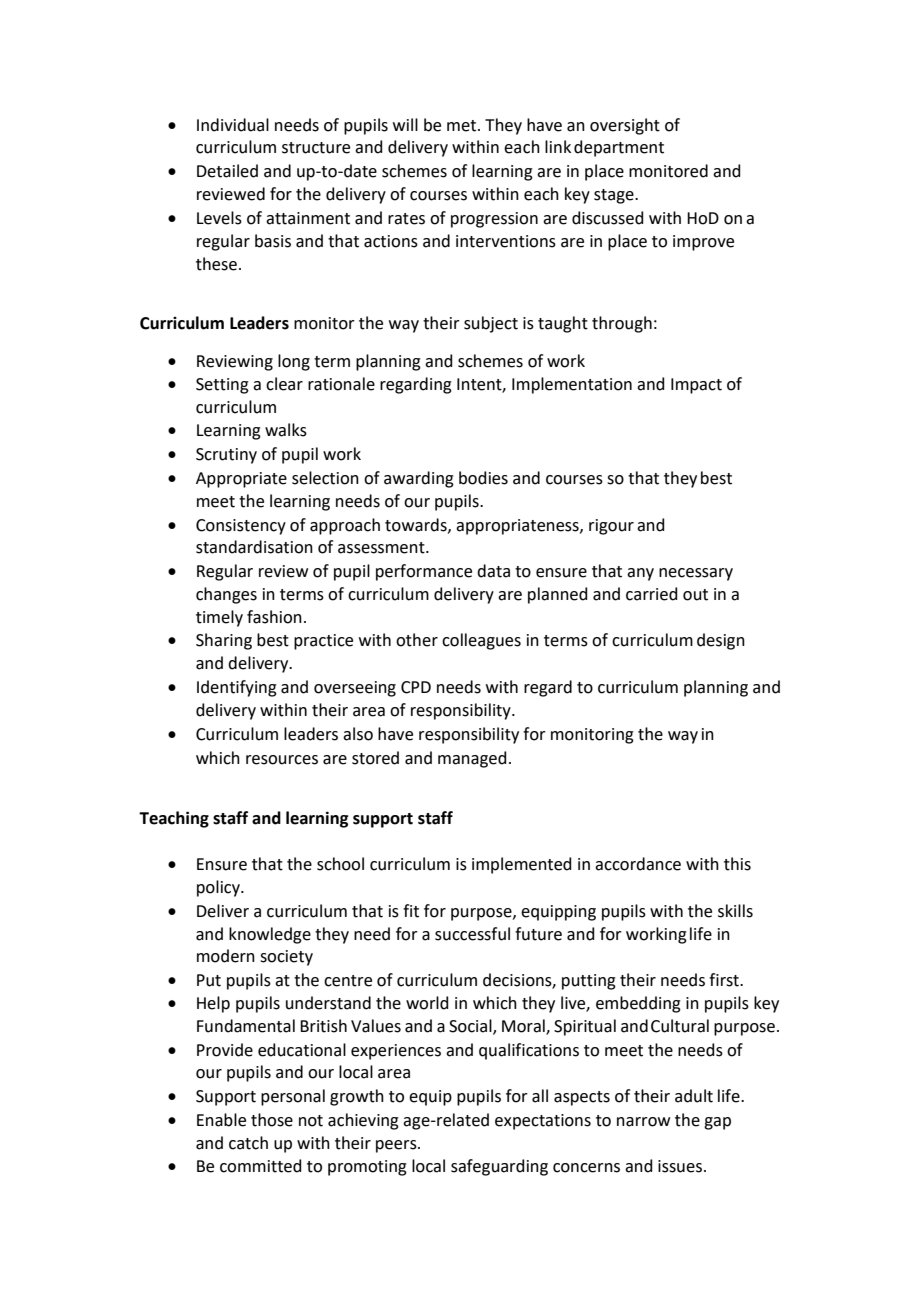  What do you see at coordinates (472, 934) in the image?
I see `successful` at bounding box center [472, 934].
